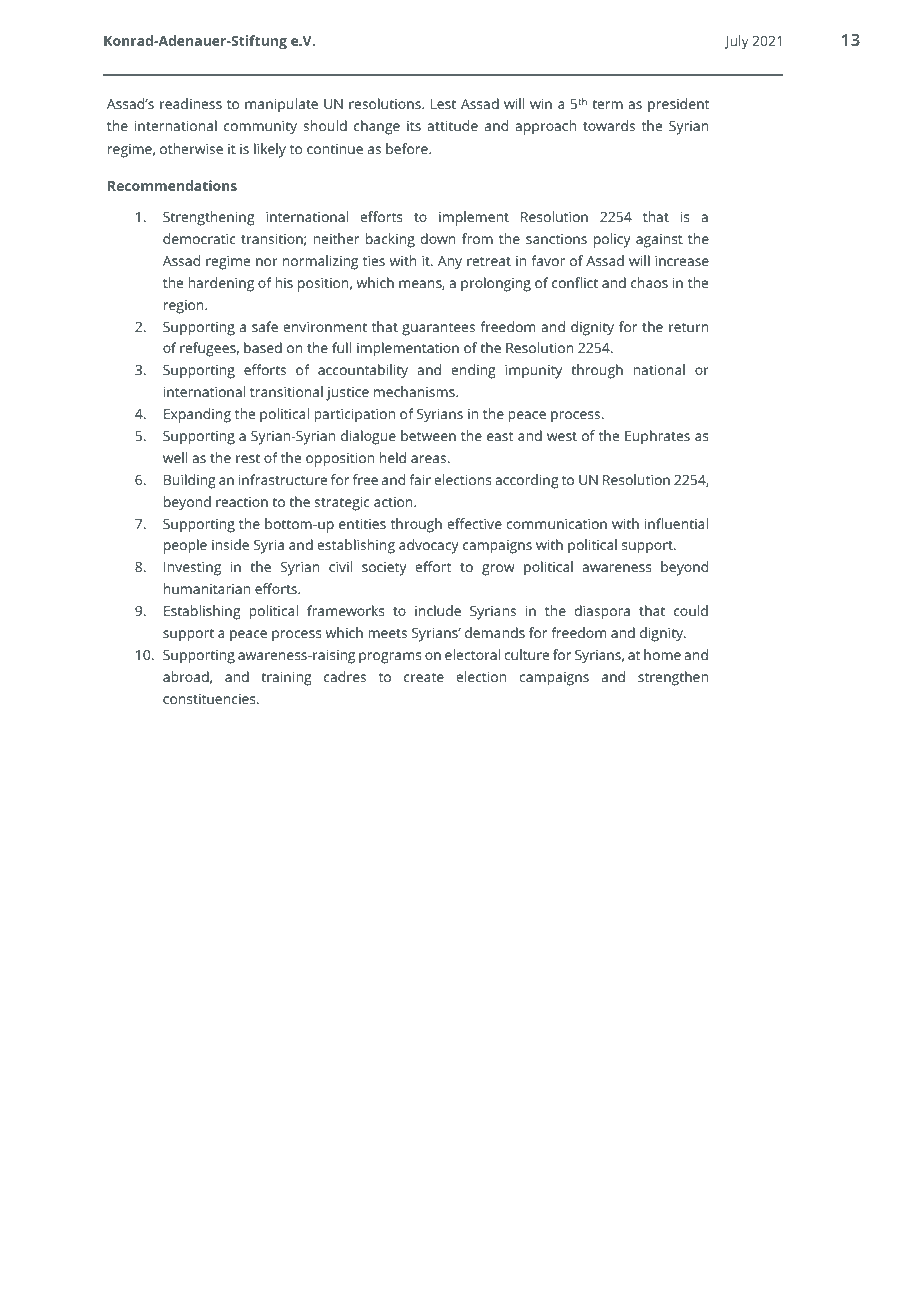  Describe the element at coordinates (263, 347) in the document. I see `based` at that location.
